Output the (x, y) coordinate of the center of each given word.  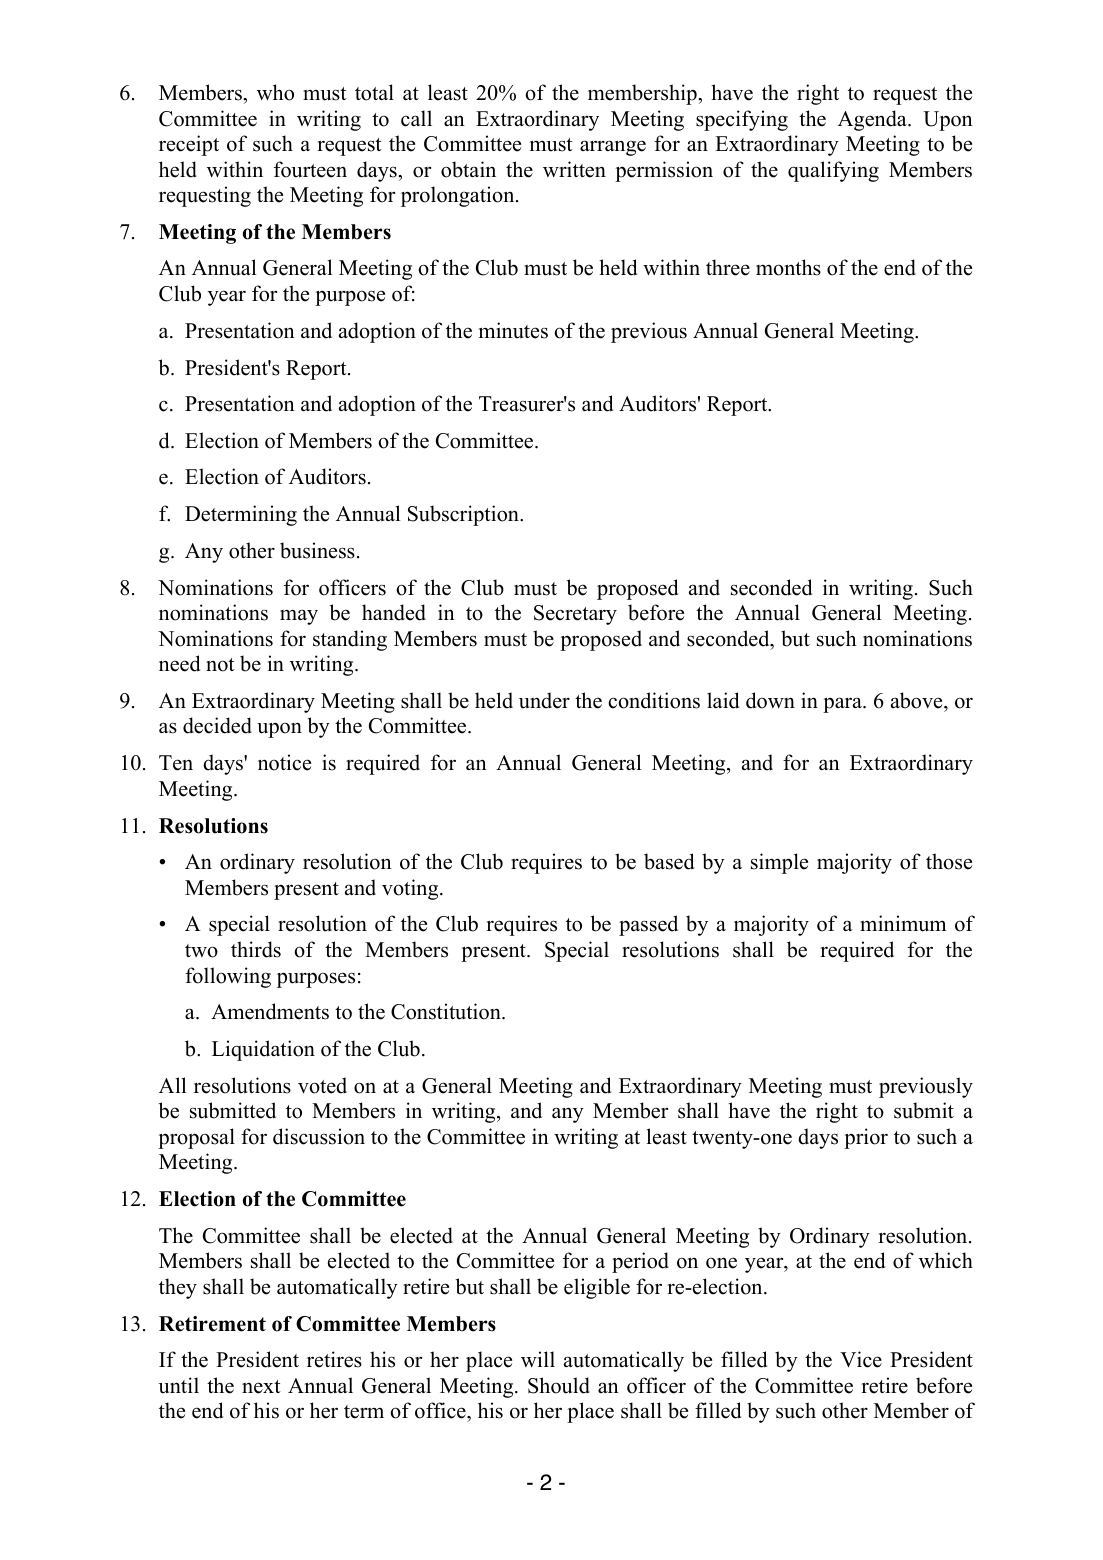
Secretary (575, 615)
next (261, 1387)
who (275, 92)
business (317, 550)
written (574, 169)
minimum (903, 923)
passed (648, 925)
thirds (256, 949)
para (843, 705)
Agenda (873, 120)
